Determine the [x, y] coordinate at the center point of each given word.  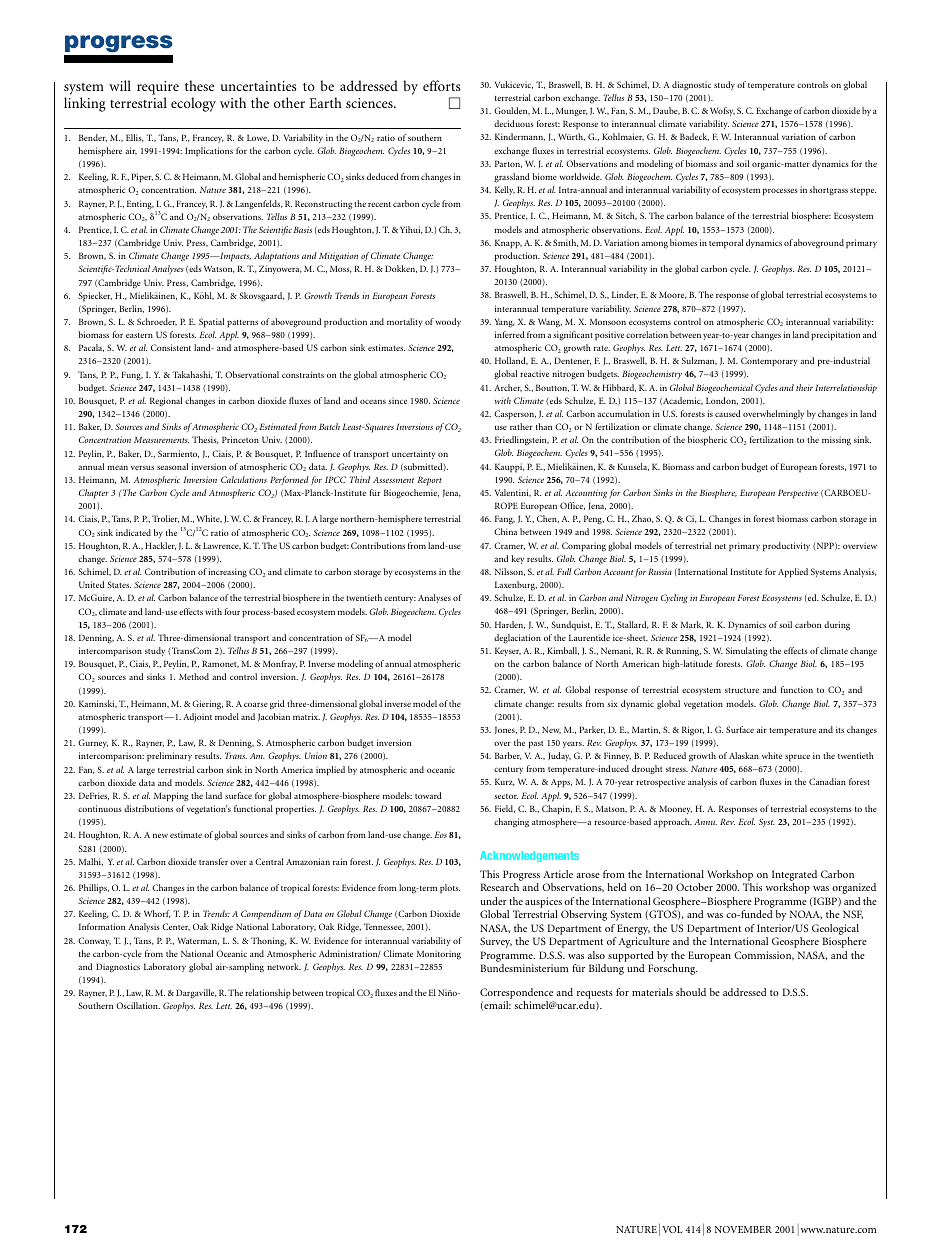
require [158, 89]
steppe [863, 192]
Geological [835, 929]
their [804, 387]
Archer [508, 388]
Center [176, 927]
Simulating [747, 652]
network [284, 966]
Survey [496, 942]
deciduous [514, 123]
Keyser [508, 651]
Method [194, 676]
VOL [672, 1229]
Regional [166, 402]
